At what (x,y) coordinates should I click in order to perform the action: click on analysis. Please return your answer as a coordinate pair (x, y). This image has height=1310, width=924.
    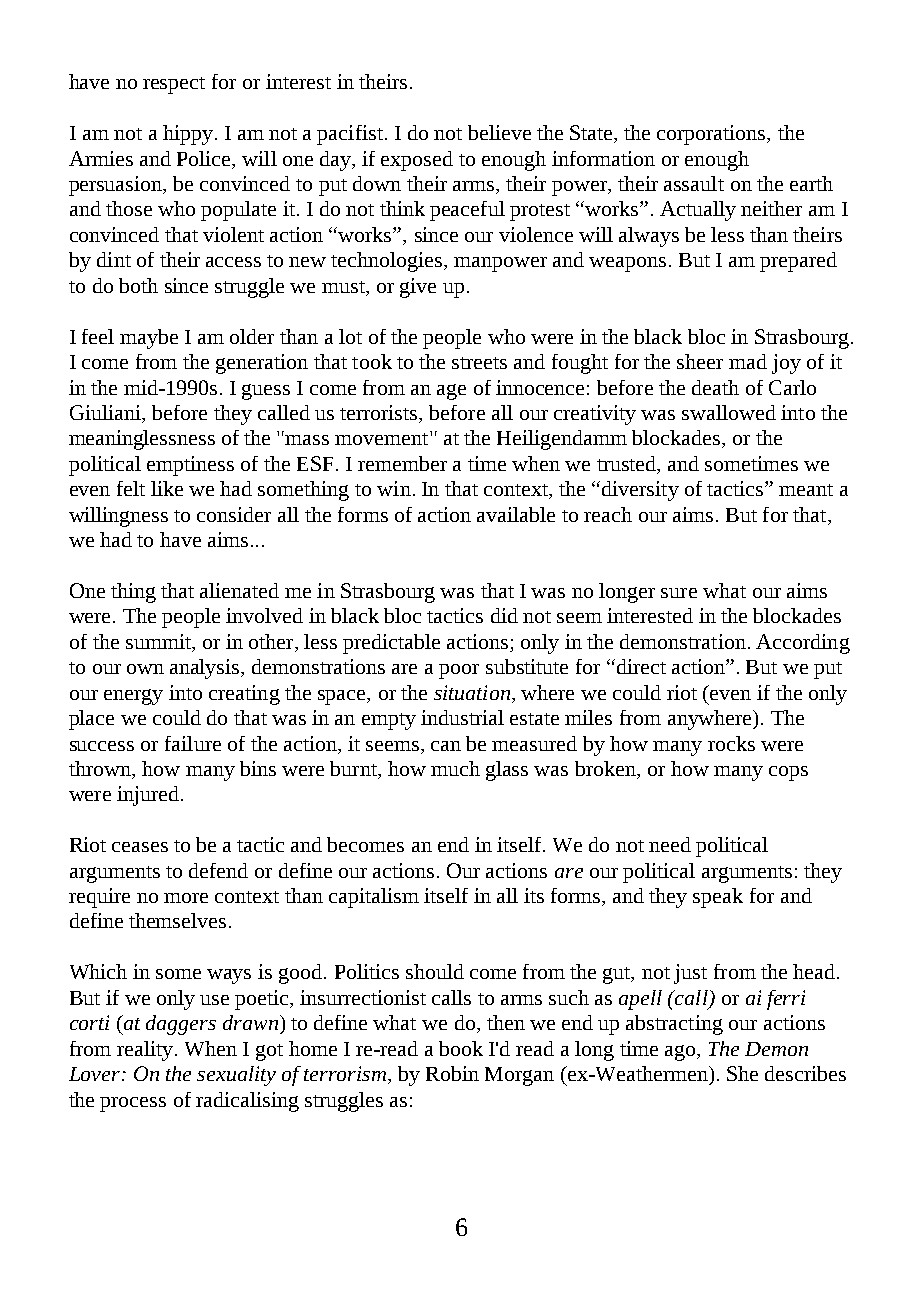
    Looking at the image, I should click on (206, 669).
